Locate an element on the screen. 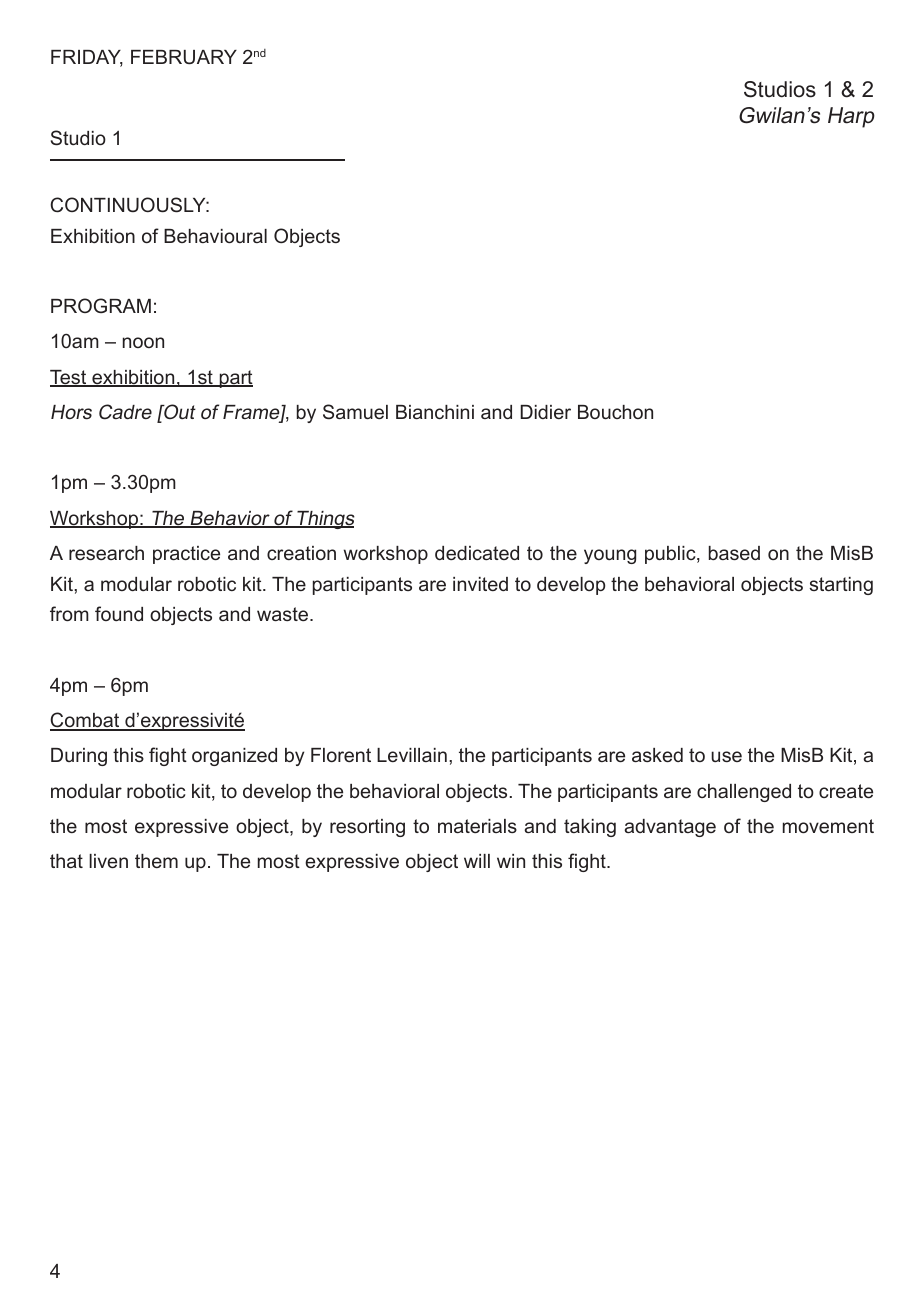 Image resolution: width=924 pixels, height=1311 pixels. FRIDAY is located at coordinates (87, 58).
